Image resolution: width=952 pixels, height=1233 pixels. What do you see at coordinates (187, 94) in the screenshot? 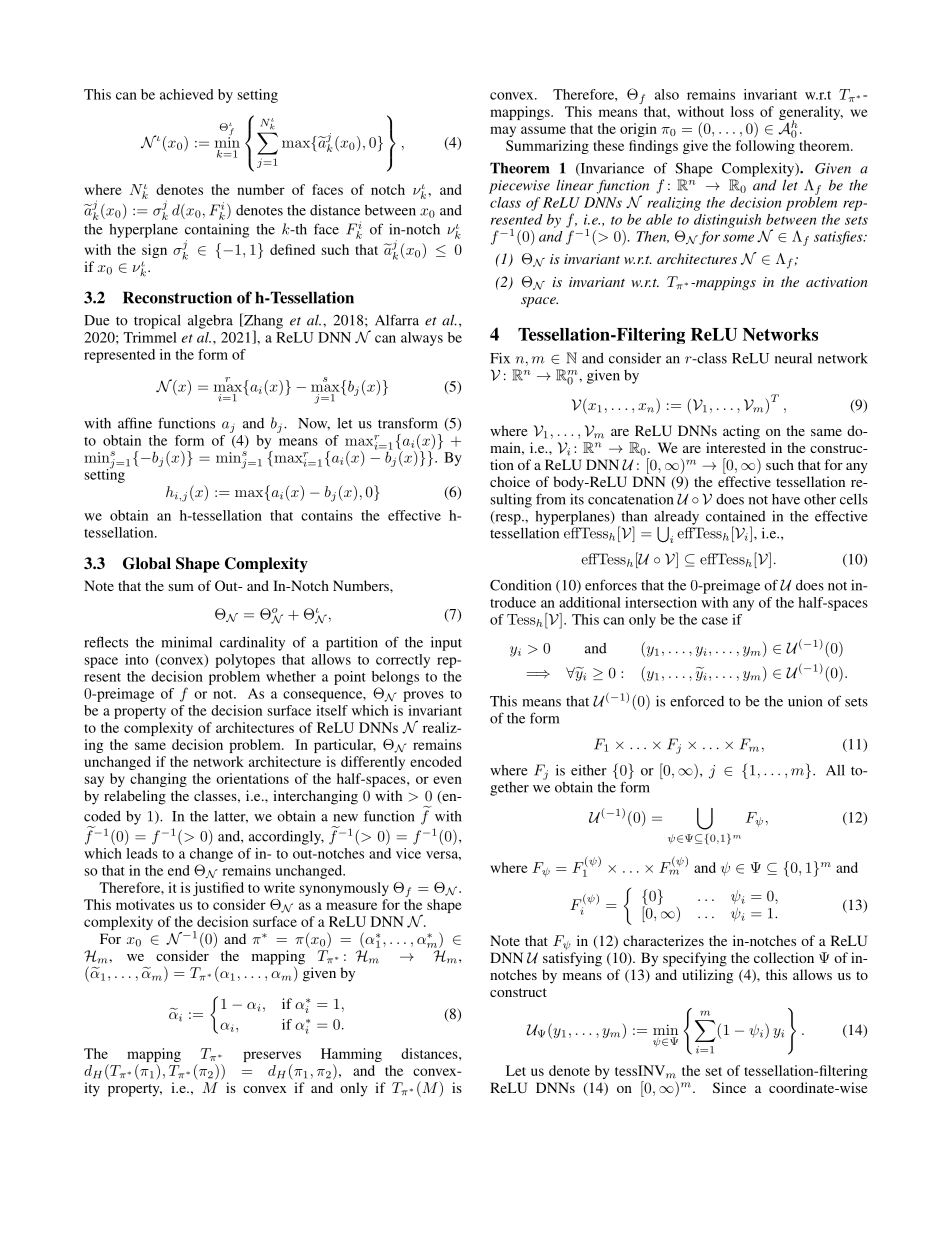
I see `achieved` at bounding box center [187, 94].
